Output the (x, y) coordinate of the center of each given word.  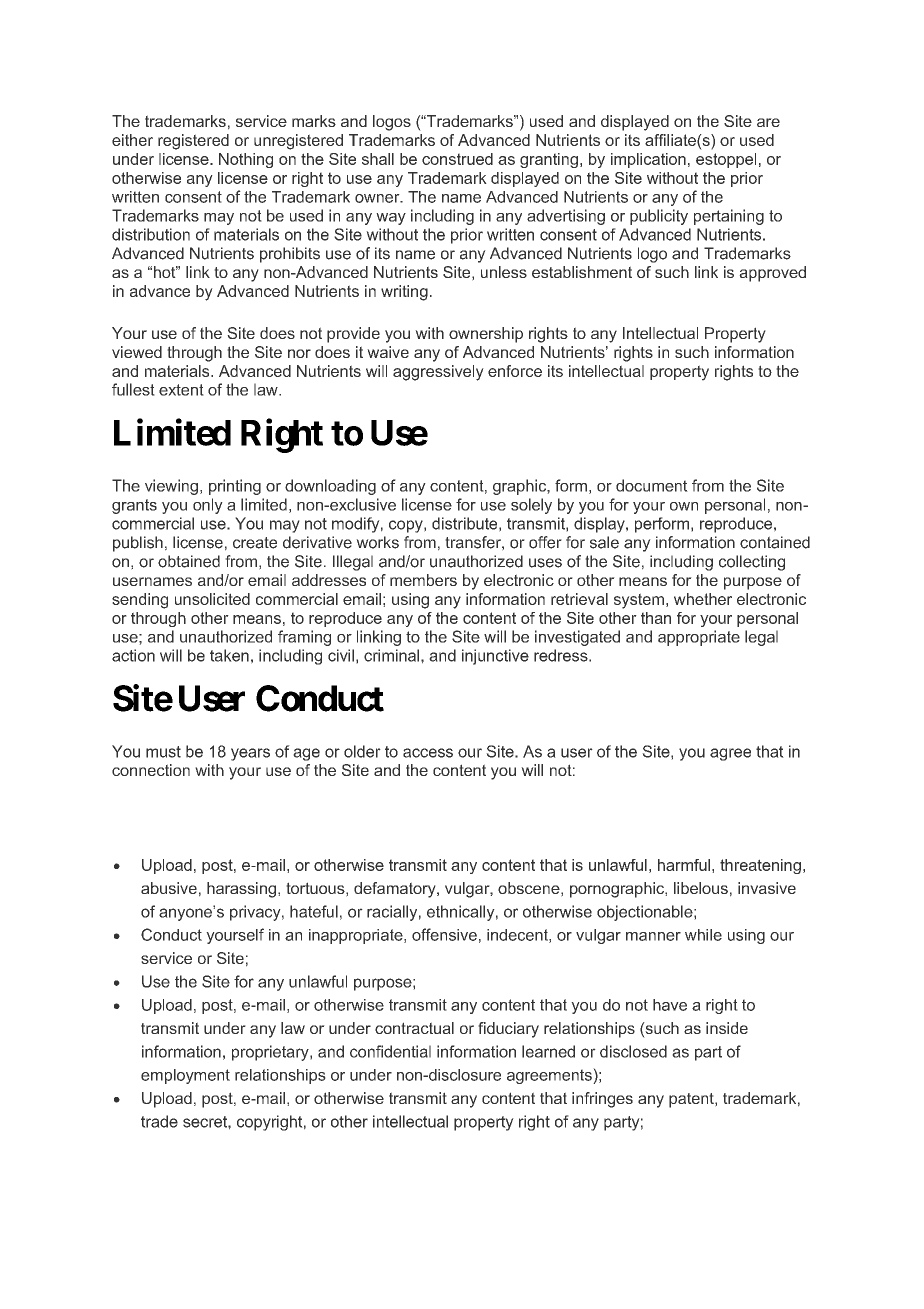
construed (457, 159)
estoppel (726, 160)
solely (531, 506)
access (428, 753)
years (250, 754)
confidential (390, 1051)
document (652, 485)
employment (185, 1076)
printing (235, 487)
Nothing (246, 160)
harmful (684, 865)
